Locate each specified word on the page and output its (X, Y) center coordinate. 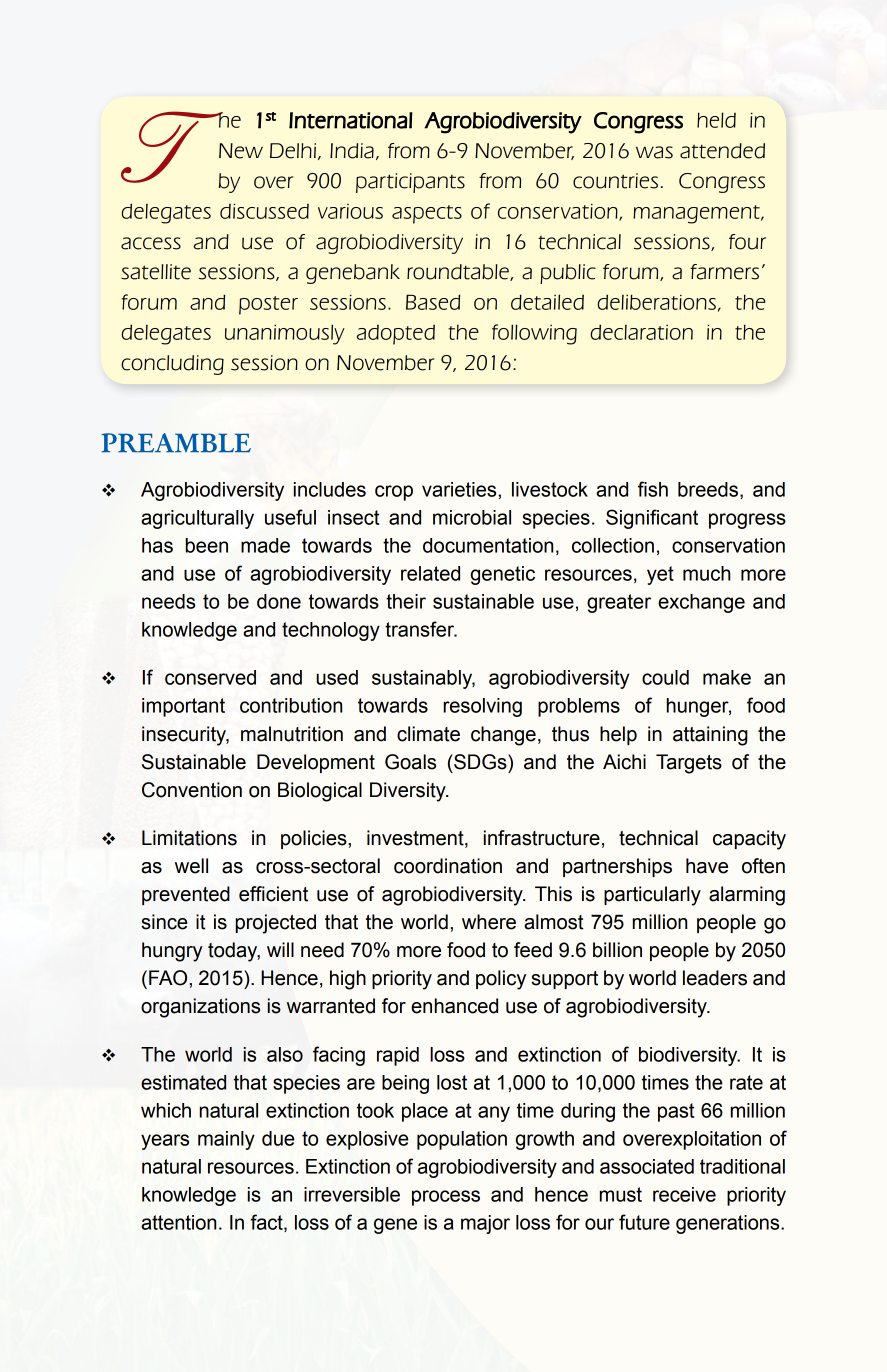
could (665, 677)
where (489, 922)
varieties (460, 489)
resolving (482, 707)
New (241, 151)
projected (276, 924)
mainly (226, 1140)
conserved (210, 677)
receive (684, 1194)
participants (410, 183)
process (446, 1198)
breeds (709, 490)
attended (722, 151)
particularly (652, 896)
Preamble (176, 443)
